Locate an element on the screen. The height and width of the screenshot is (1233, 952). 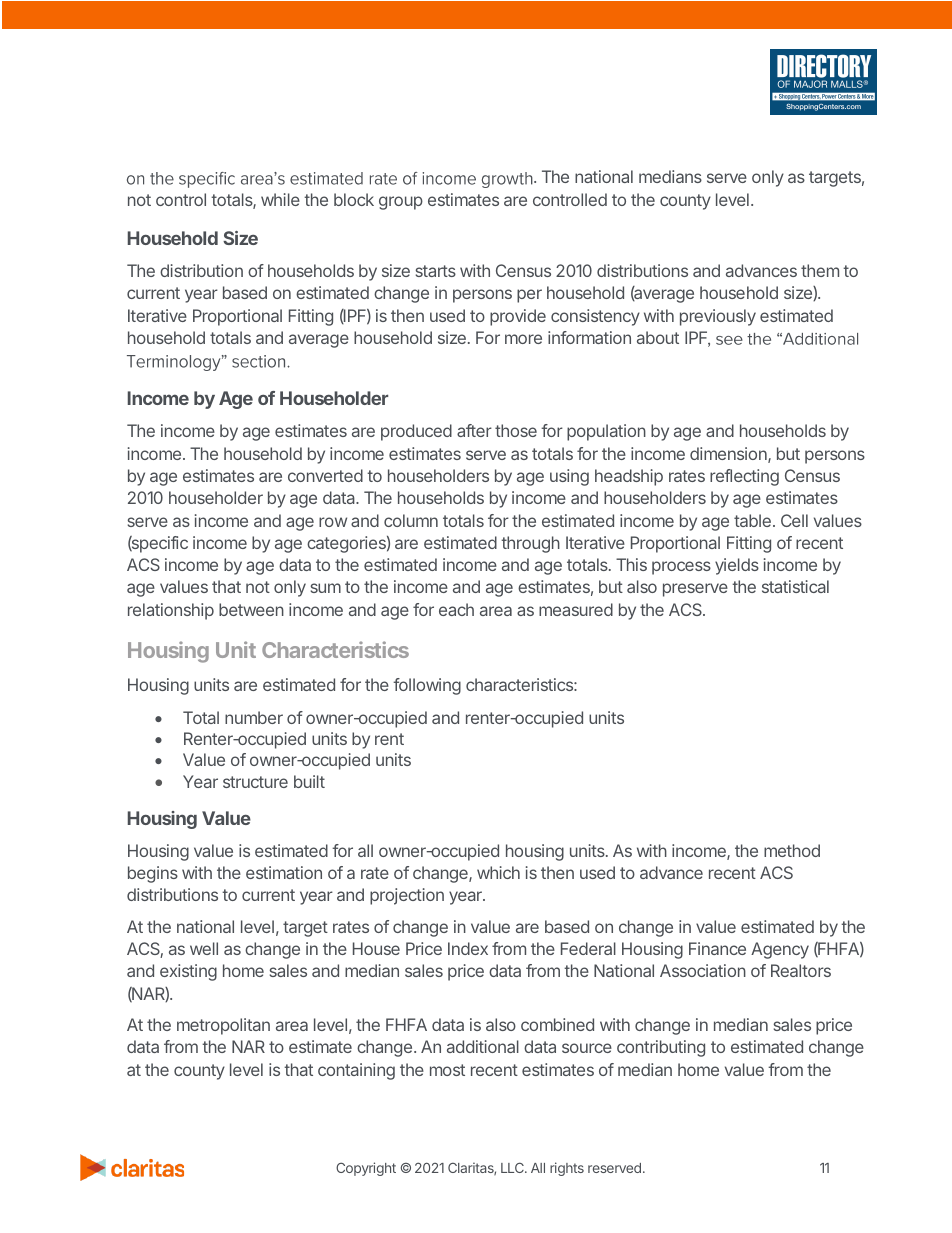
through is located at coordinates (530, 544).
